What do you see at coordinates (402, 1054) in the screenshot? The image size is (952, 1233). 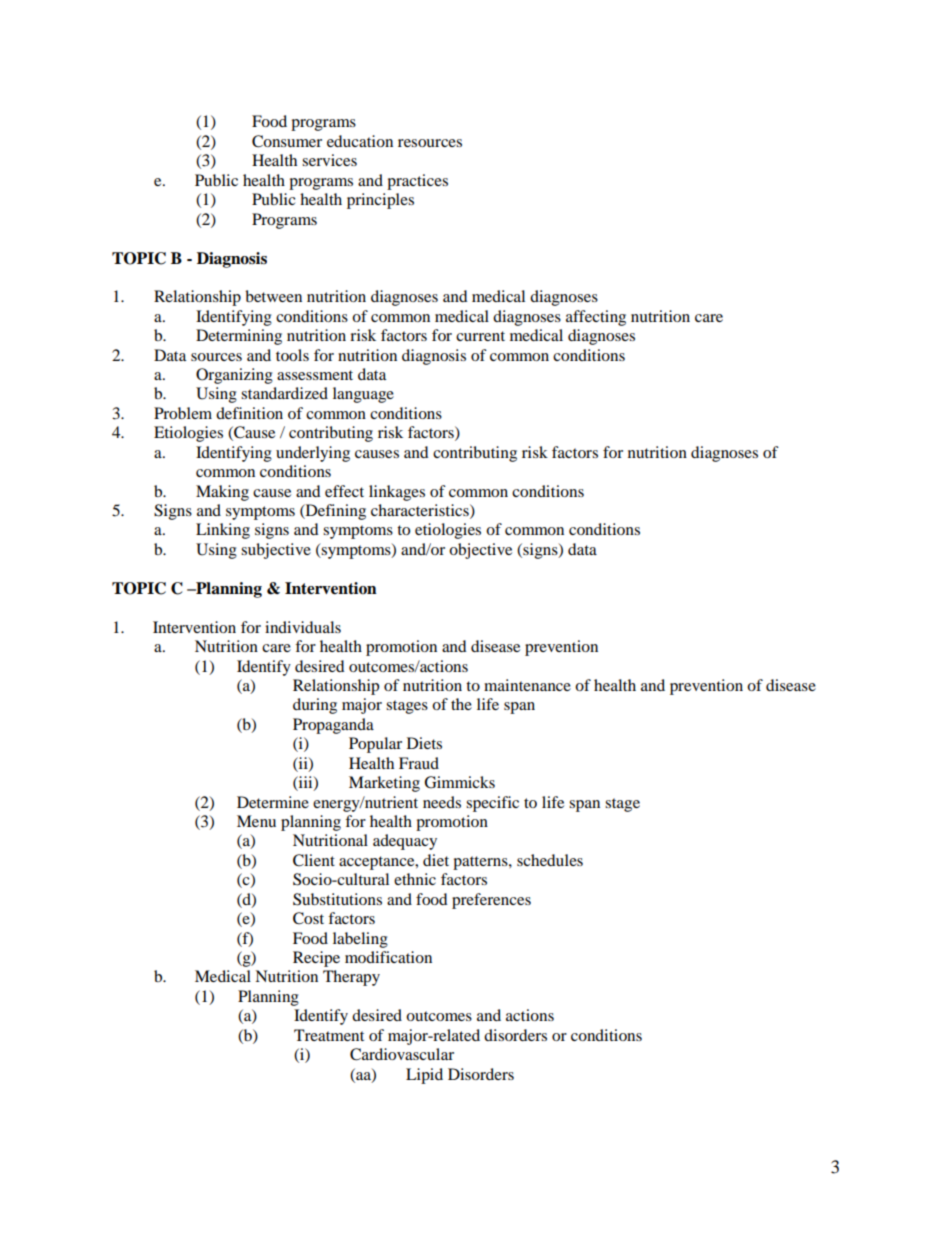 I see `Cardiovascular` at bounding box center [402, 1054].
